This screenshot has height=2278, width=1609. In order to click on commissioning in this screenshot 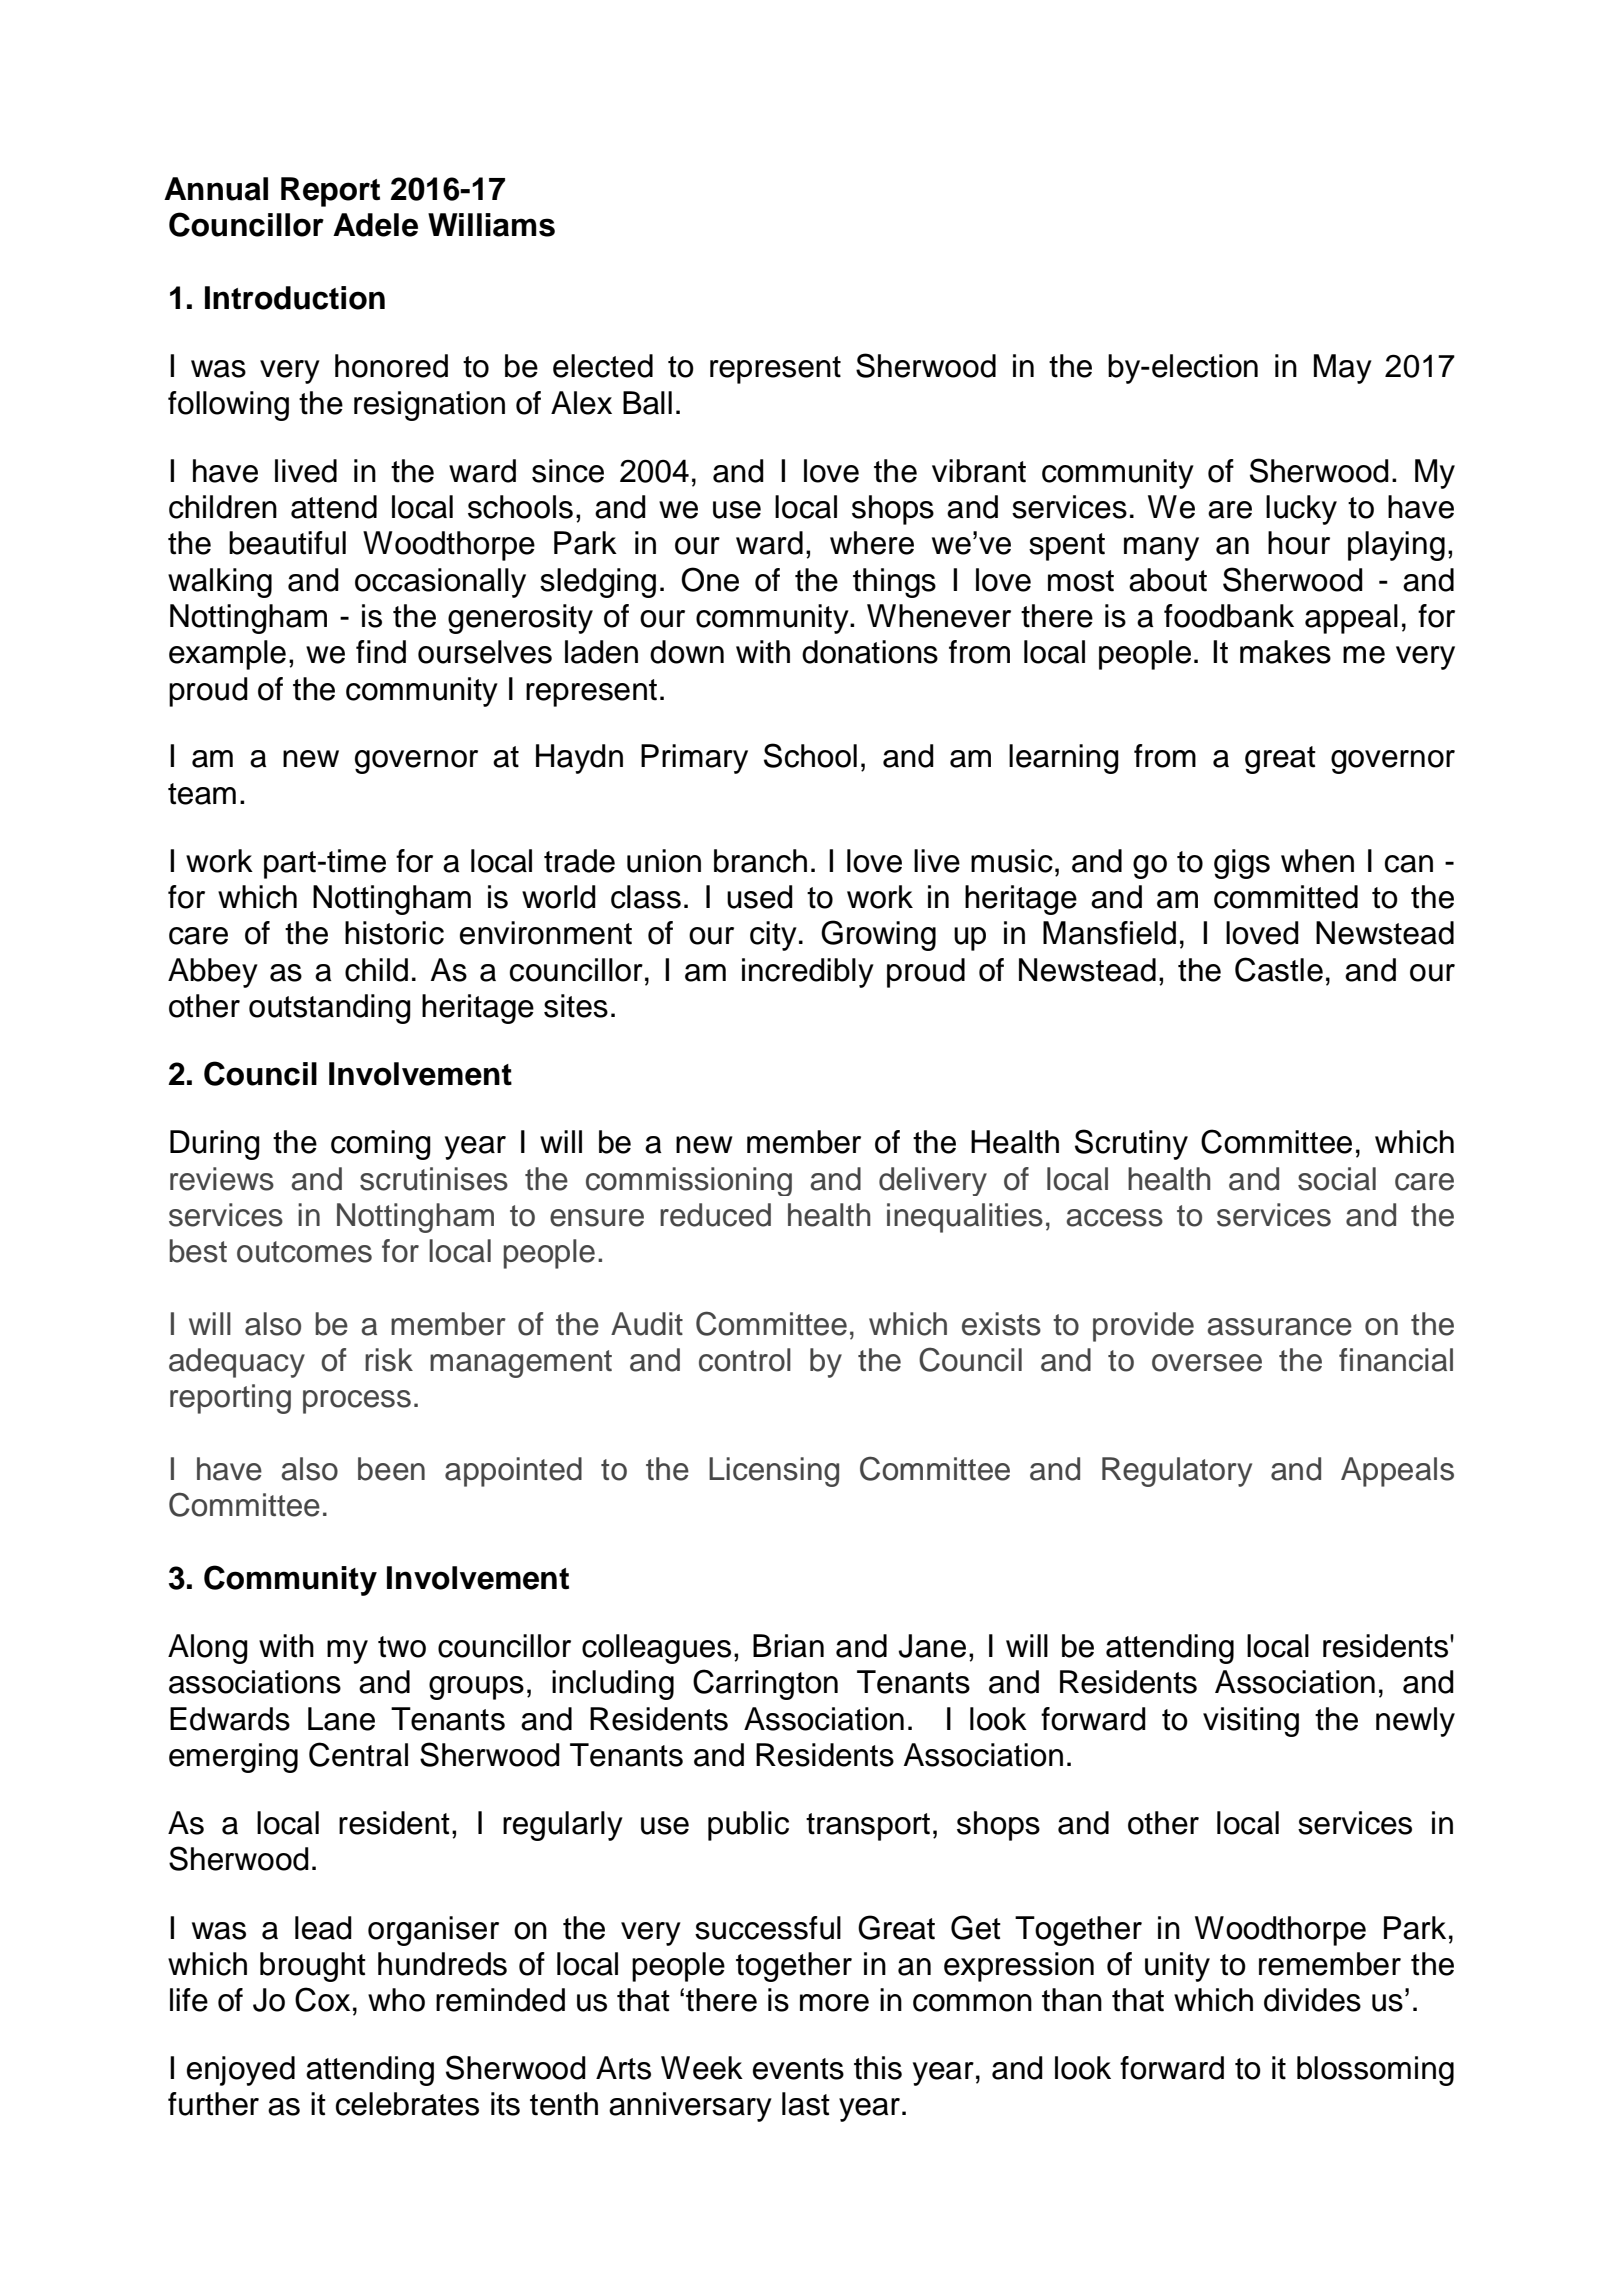, I will do `click(689, 1181)`.
